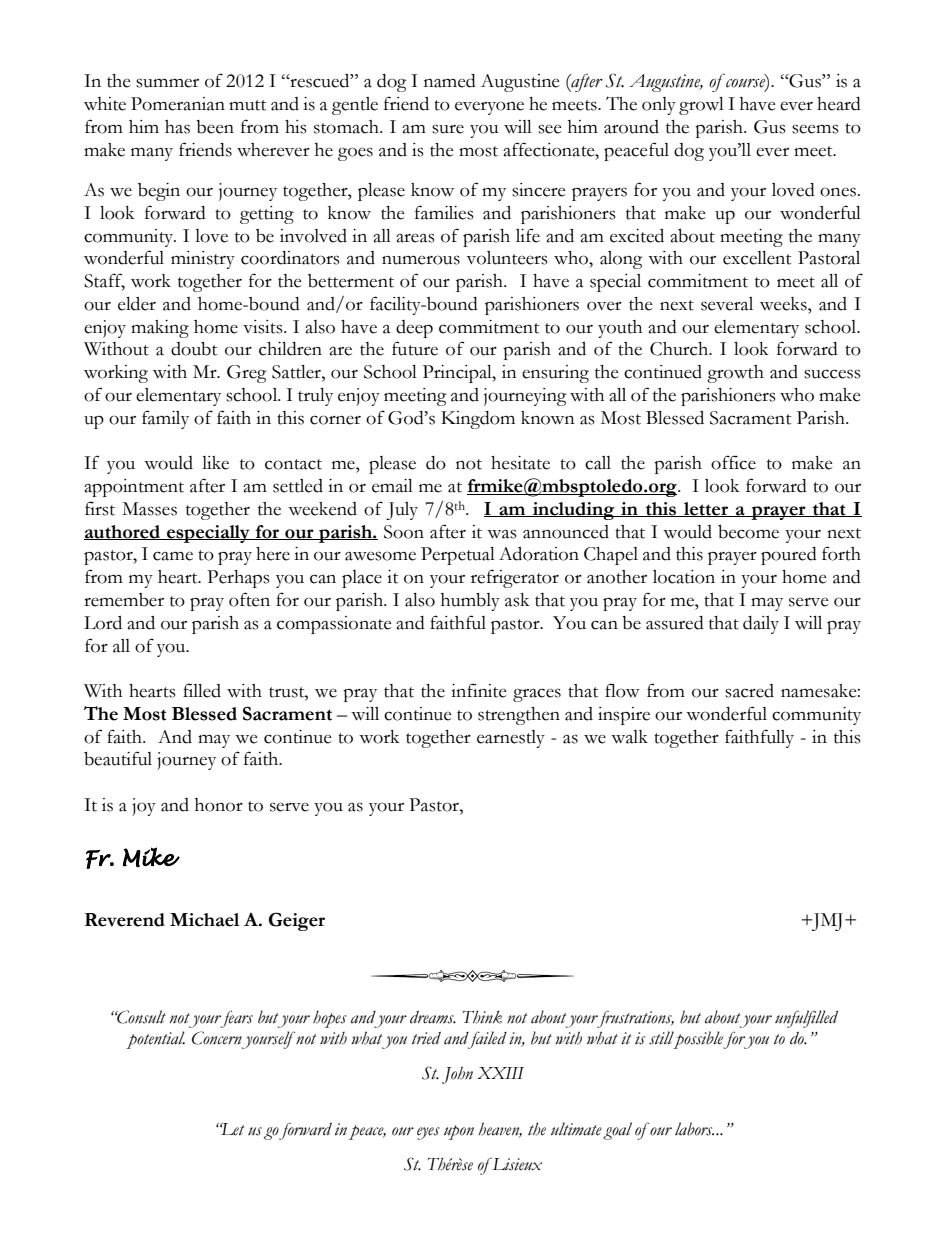  Describe the element at coordinates (701, 106) in the page. I see `growl` at that location.
